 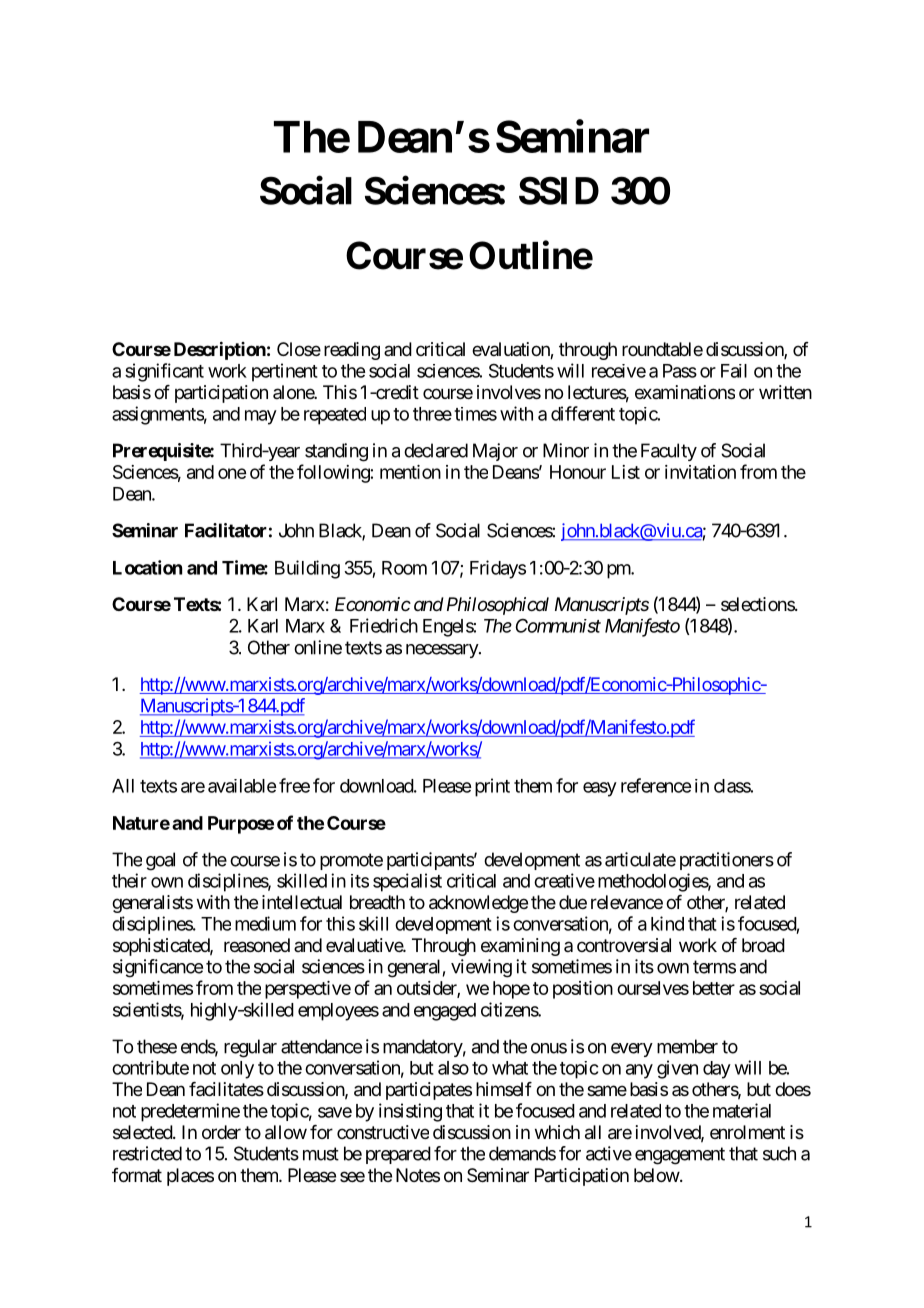 I want to click on Description, so click(x=220, y=350).
